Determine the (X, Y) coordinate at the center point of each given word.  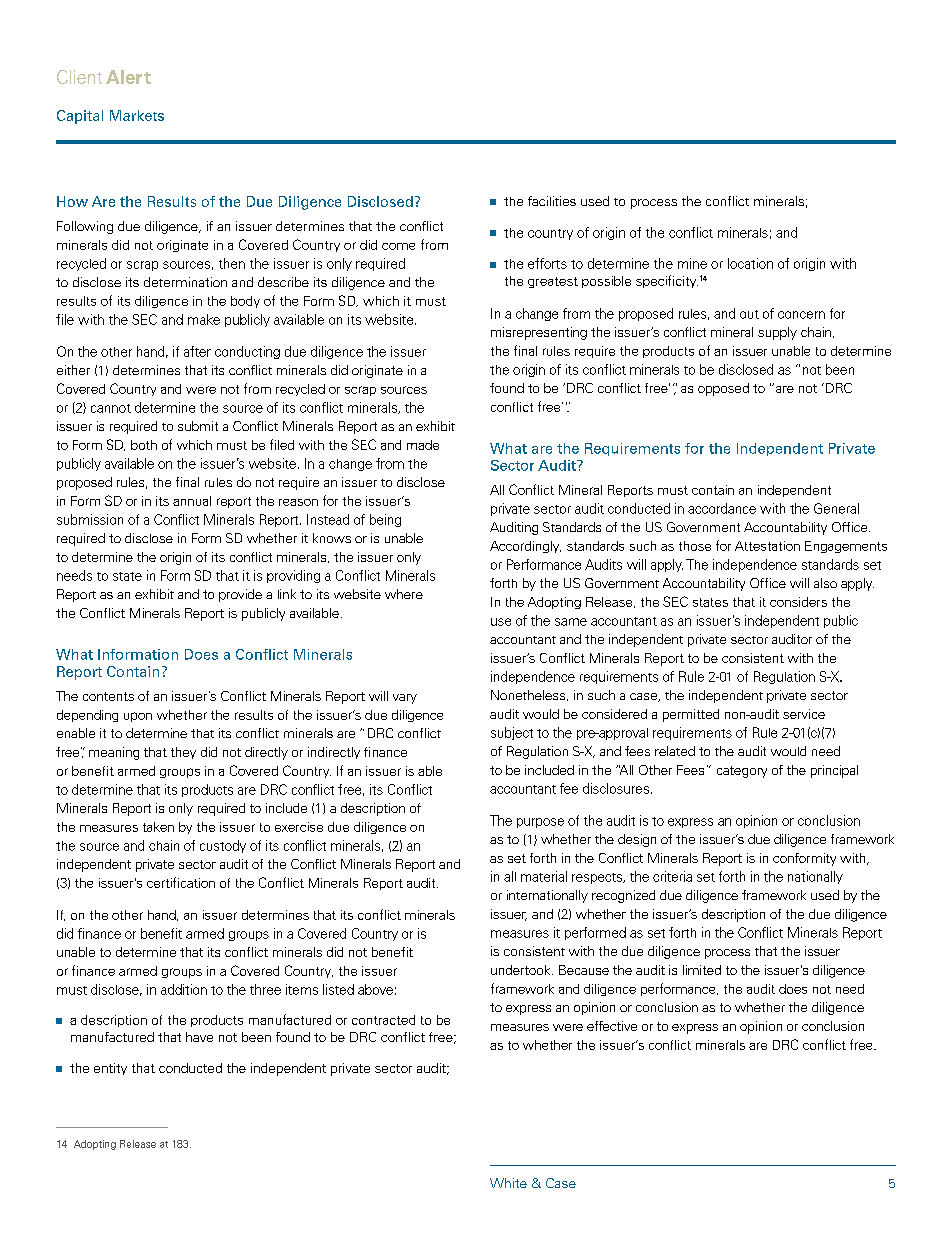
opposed (723, 389)
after (197, 351)
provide (240, 595)
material (544, 876)
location (750, 263)
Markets (137, 115)
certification (181, 882)
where (404, 594)
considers (798, 602)
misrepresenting (539, 333)
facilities (552, 201)
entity (110, 1069)
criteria (672, 876)
